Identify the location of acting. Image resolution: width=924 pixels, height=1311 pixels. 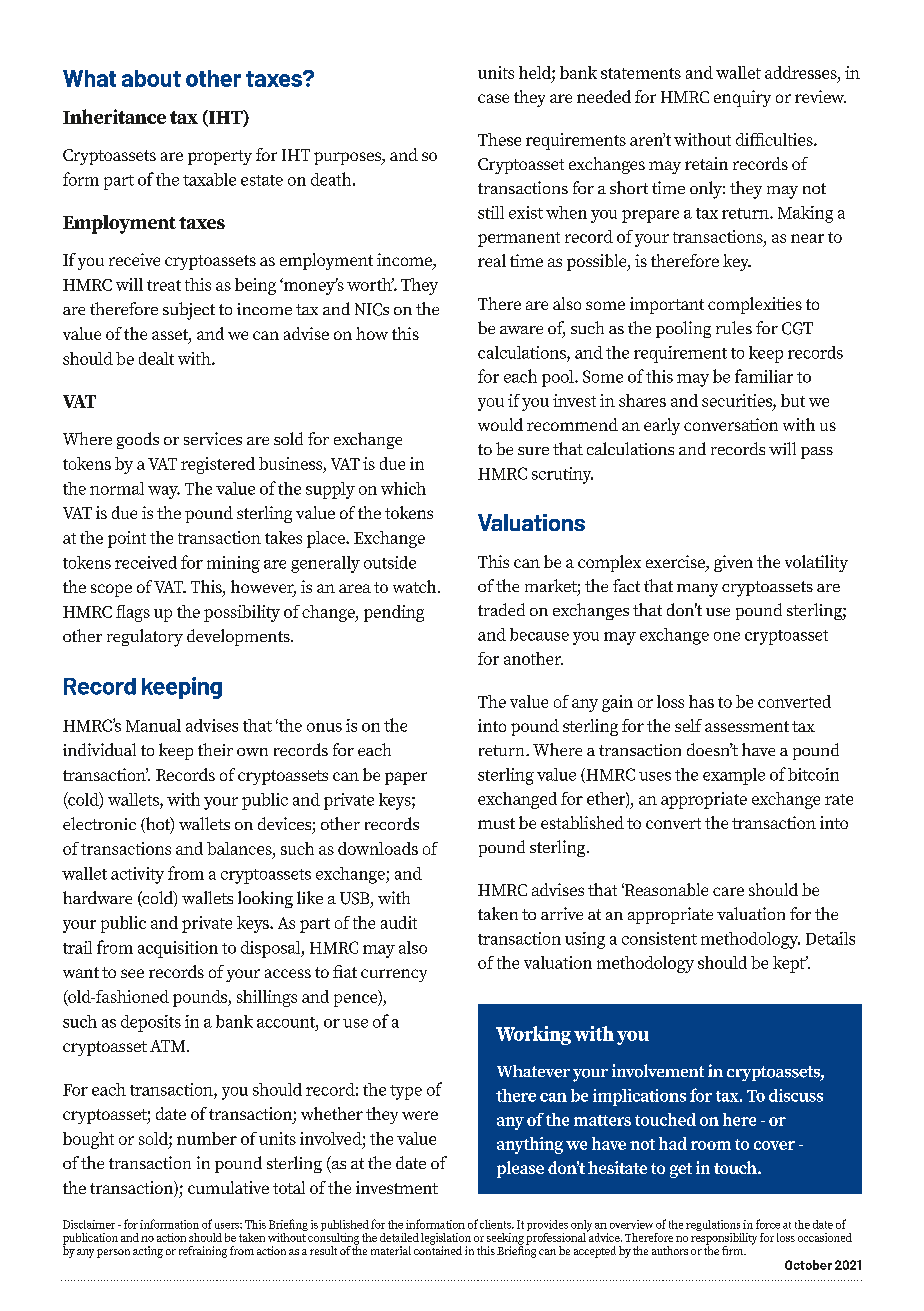
(148, 1252).
